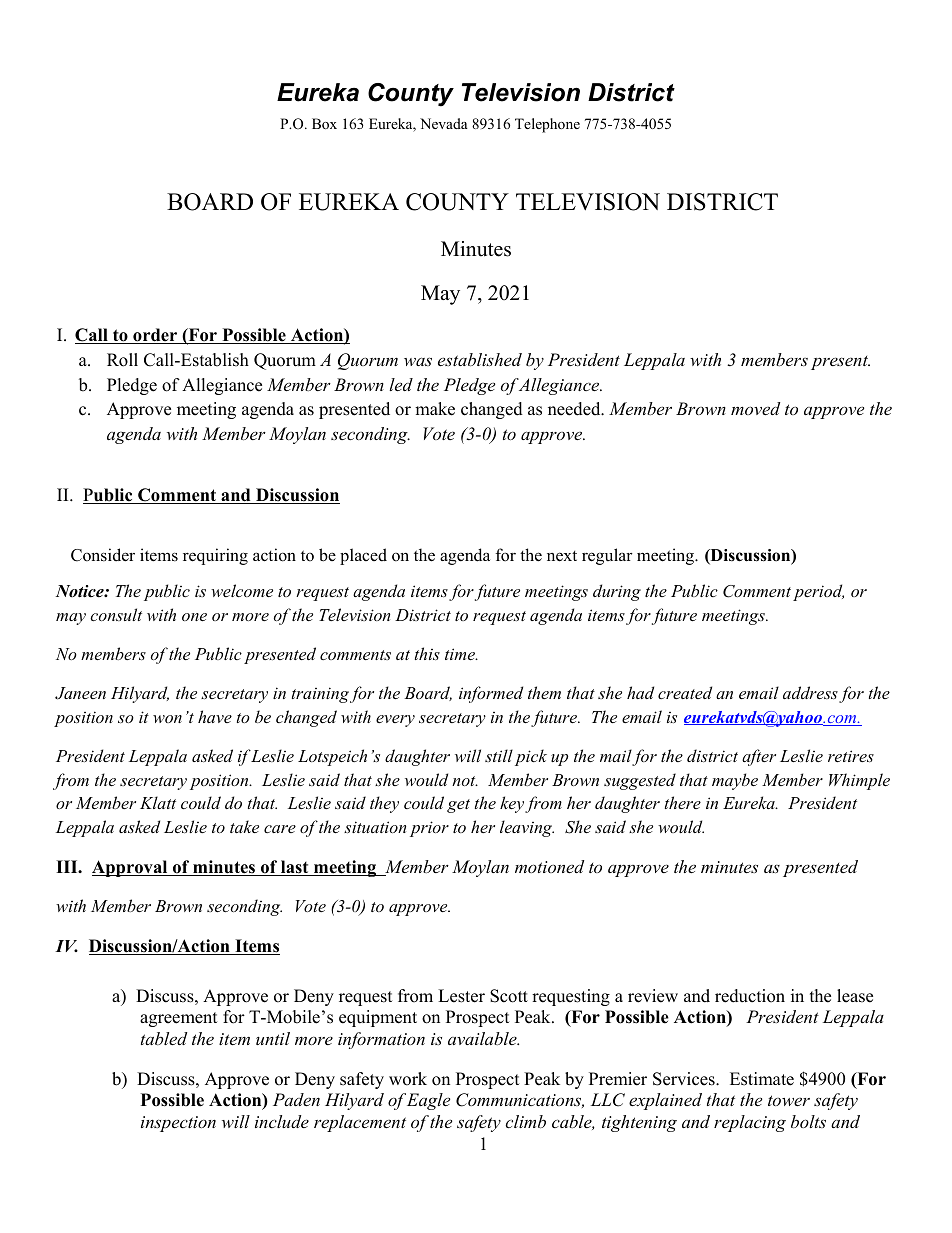 The image size is (952, 1233). I want to click on Nevada, so click(444, 123).
